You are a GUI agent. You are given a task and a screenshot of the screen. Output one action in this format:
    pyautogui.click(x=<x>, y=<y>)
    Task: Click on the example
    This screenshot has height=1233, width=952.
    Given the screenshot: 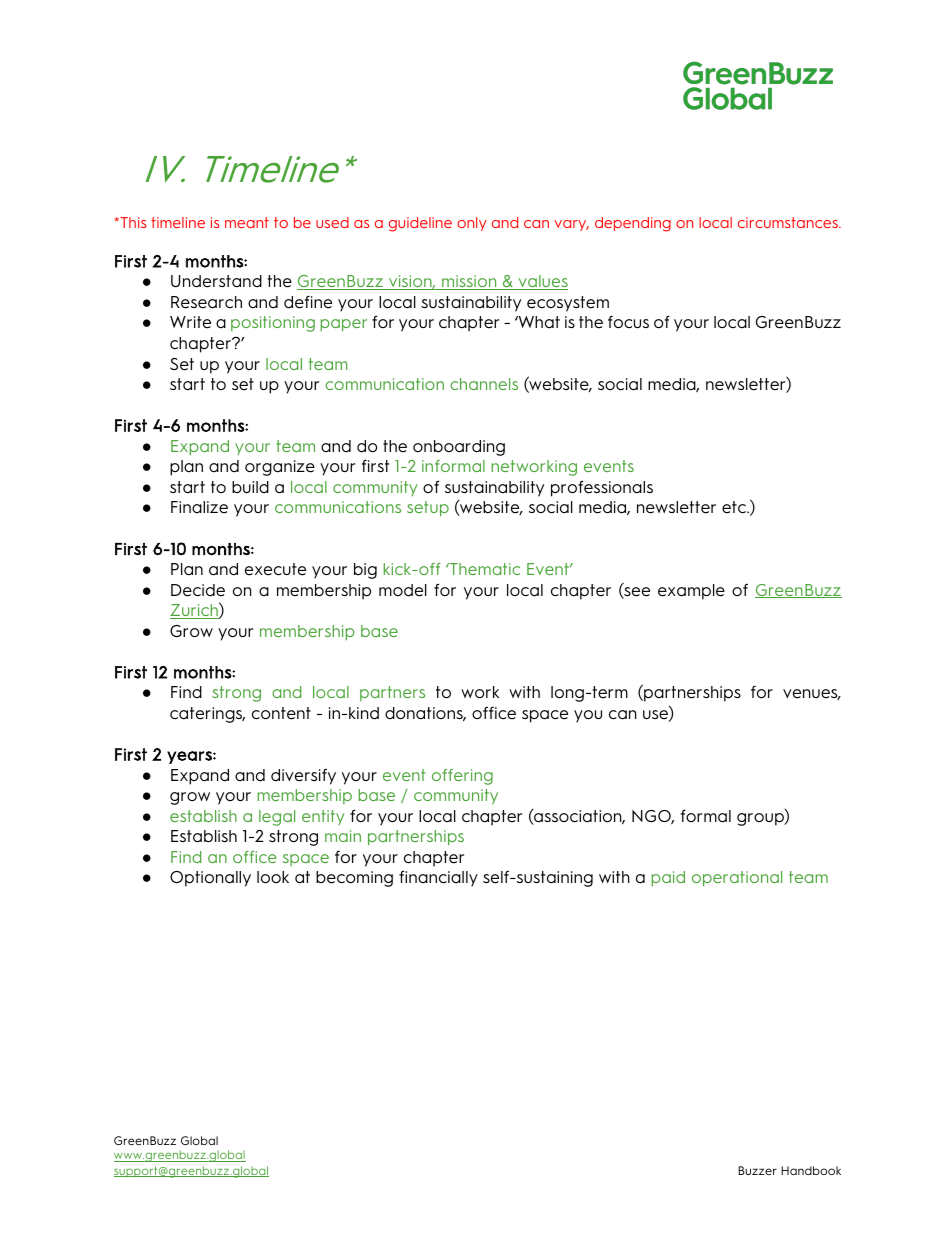 What is the action you would take?
    pyautogui.click(x=691, y=592)
